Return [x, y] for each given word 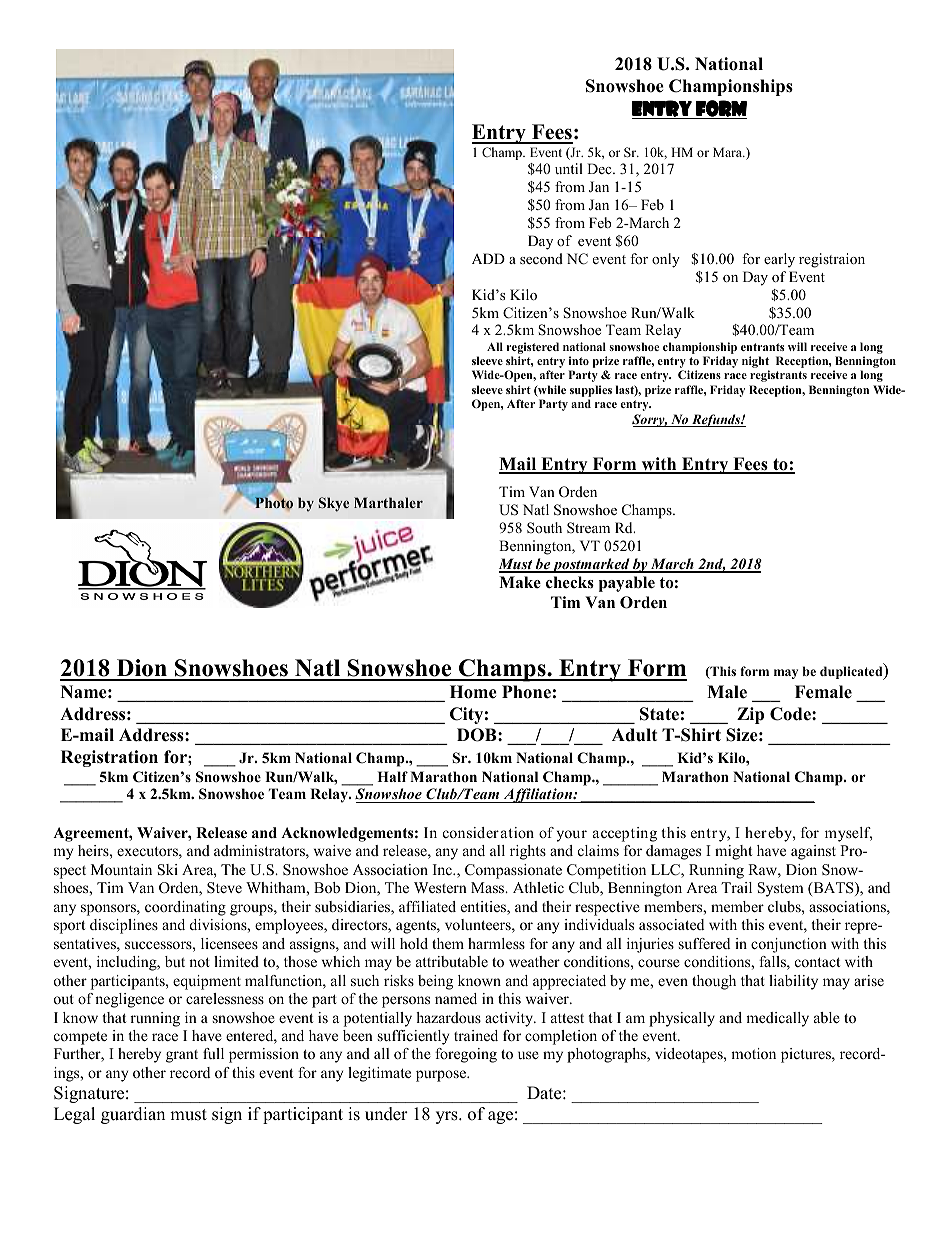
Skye [334, 504]
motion [753, 1053]
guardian [133, 1115]
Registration [109, 758]
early [779, 260]
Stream [588, 528]
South [544, 528]
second [541, 258]
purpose [442, 1076]
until [569, 168]
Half [392, 776]
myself [848, 834]
